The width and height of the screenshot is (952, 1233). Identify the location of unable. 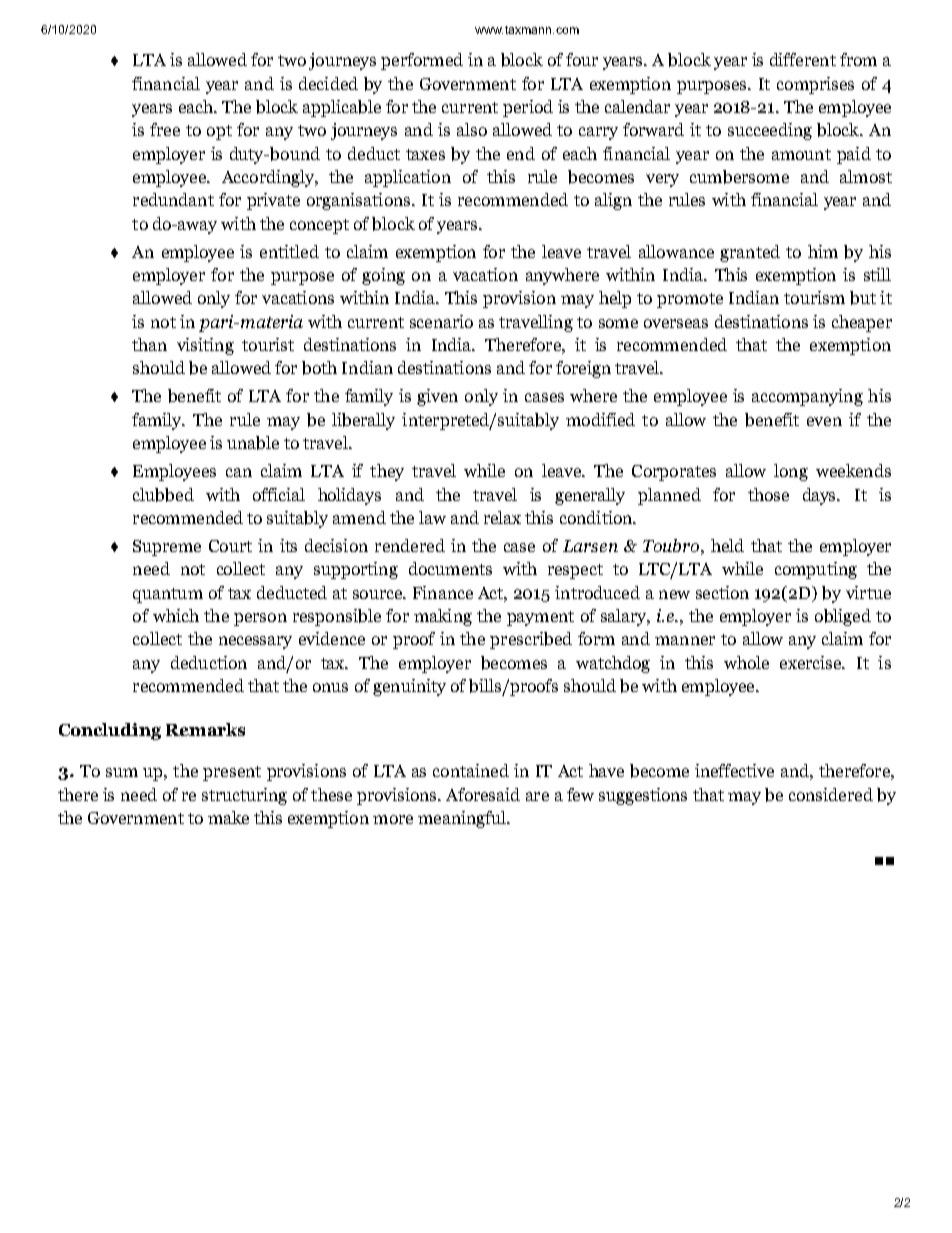
(253, 443).
